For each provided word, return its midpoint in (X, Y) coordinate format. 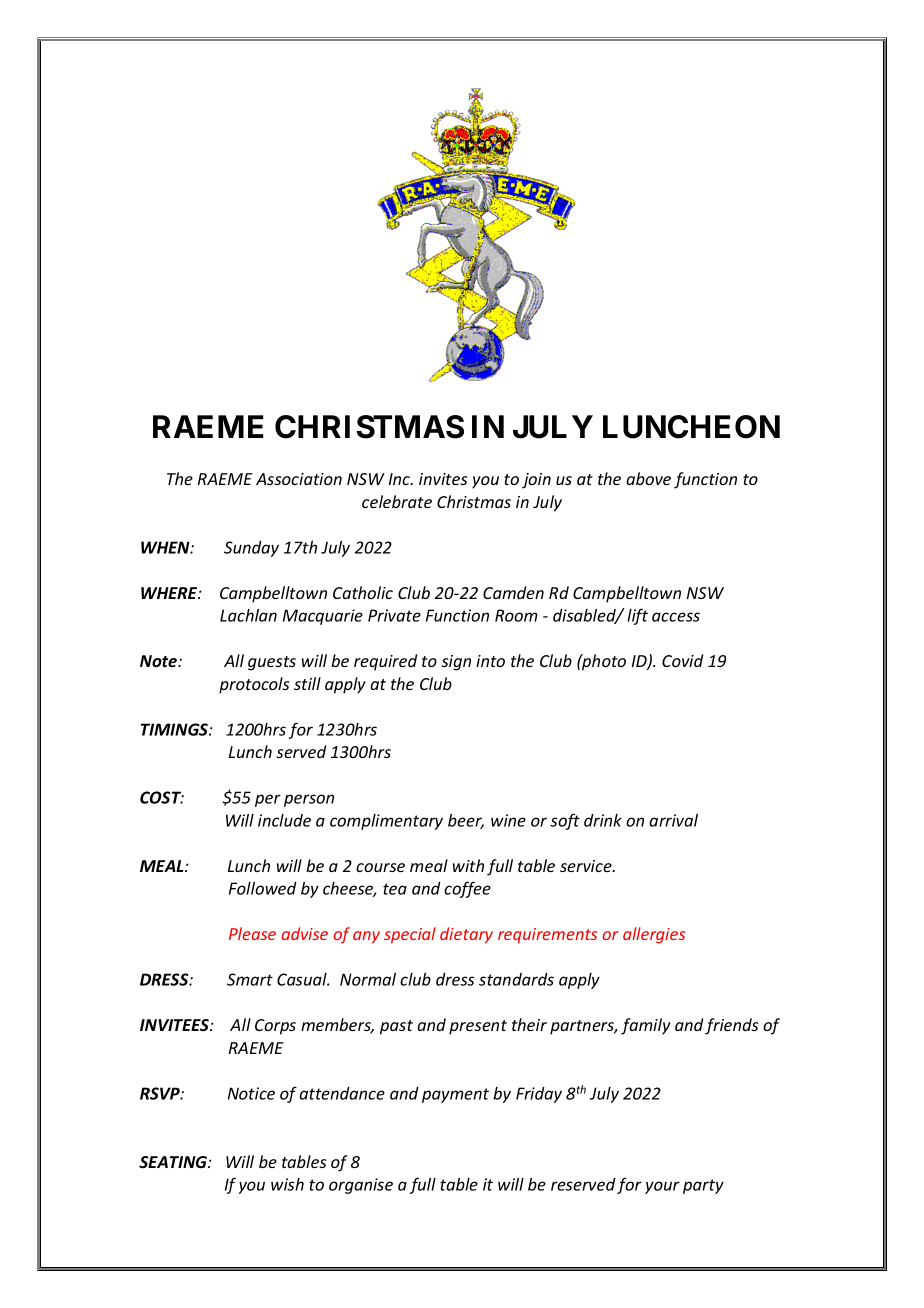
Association (299, 479)
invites (443, 479)
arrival (673, 820)
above (648, 478)
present (478, 1027)
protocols (254, 685)
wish (287, 1184)
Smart (250, 979)
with (468, 865)
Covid (682, 660)
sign (456, 663)
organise (361, 1186)
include (284, 820)
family (646, 1026)
